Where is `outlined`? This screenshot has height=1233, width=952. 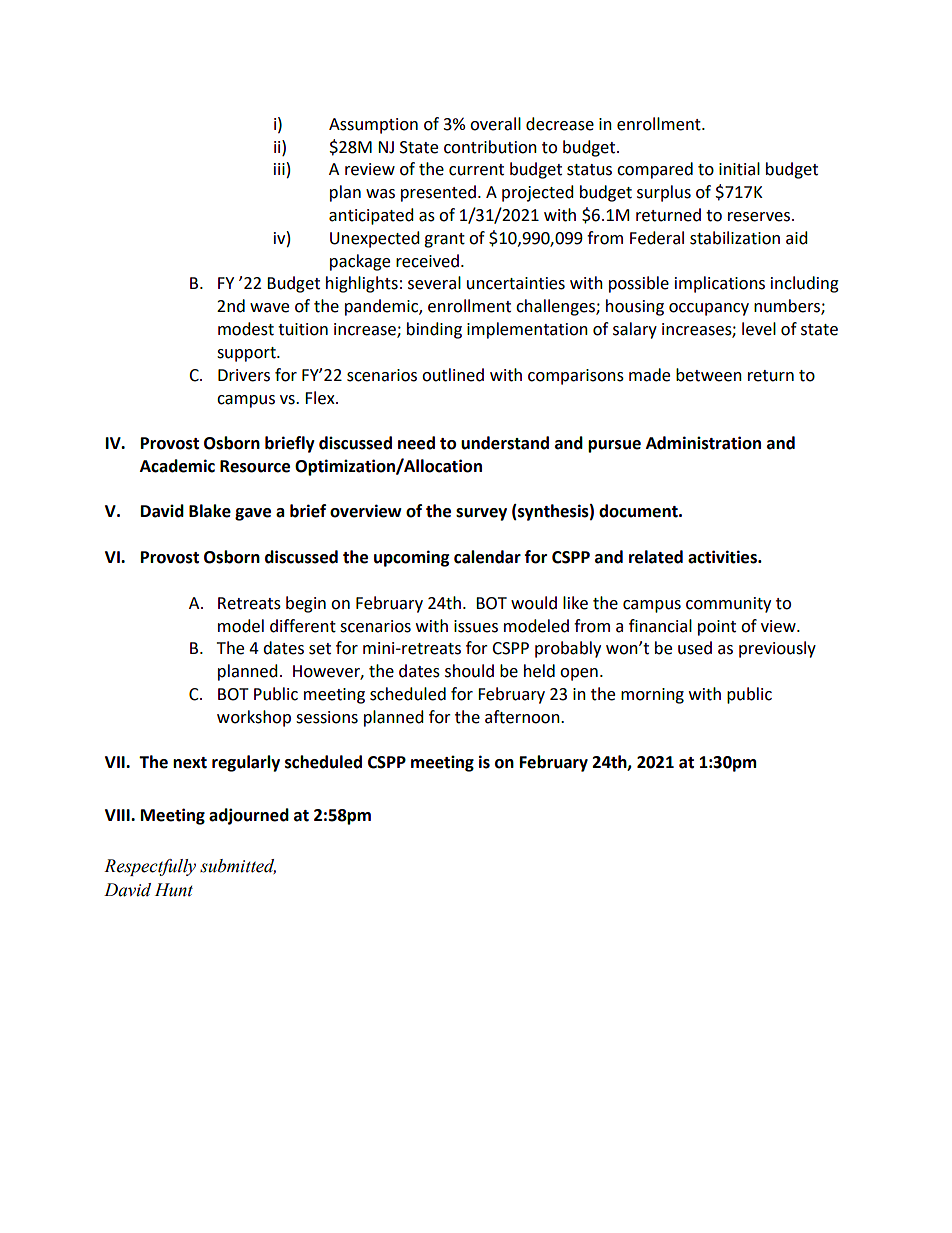
outlined is located at coordinates (453, 375).
